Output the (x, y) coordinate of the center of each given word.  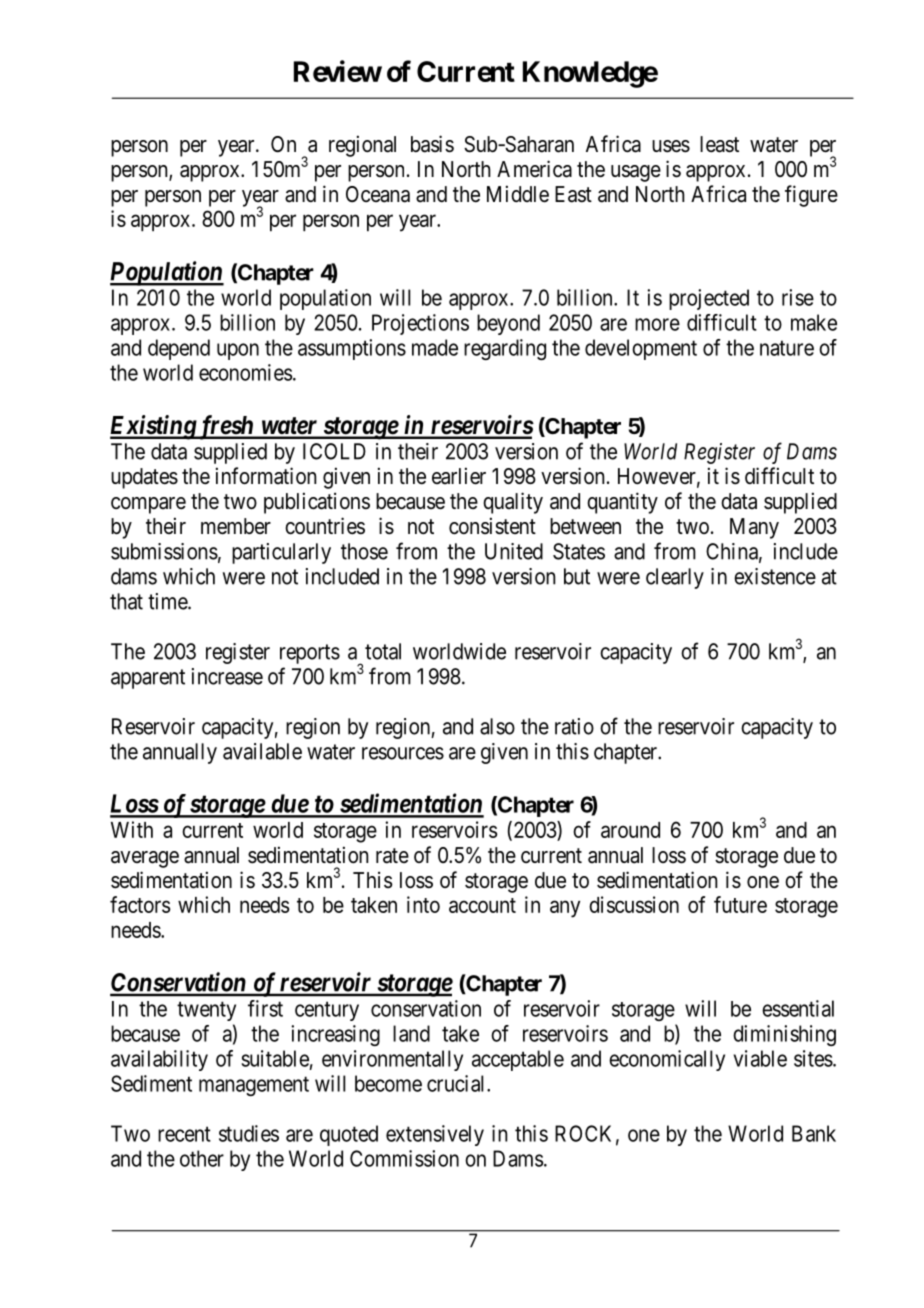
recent (184, 1134)
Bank (814, 1133)
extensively (435, 1135)
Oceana (378, 194)
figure (811, 196)
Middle (518, 194)
